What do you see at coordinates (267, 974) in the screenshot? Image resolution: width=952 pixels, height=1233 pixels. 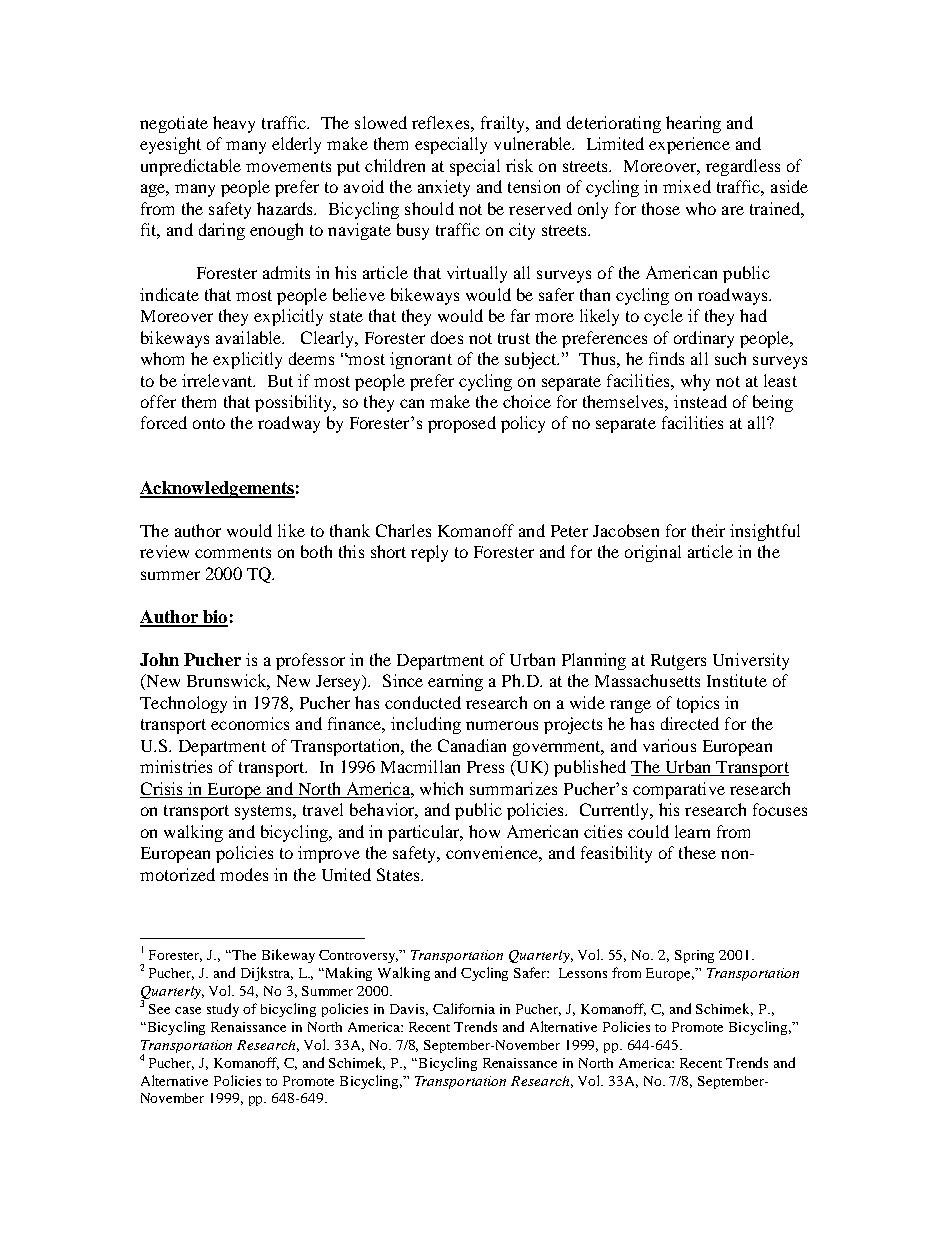 I see `Dijkstra` at bounding box center [267, 974].
